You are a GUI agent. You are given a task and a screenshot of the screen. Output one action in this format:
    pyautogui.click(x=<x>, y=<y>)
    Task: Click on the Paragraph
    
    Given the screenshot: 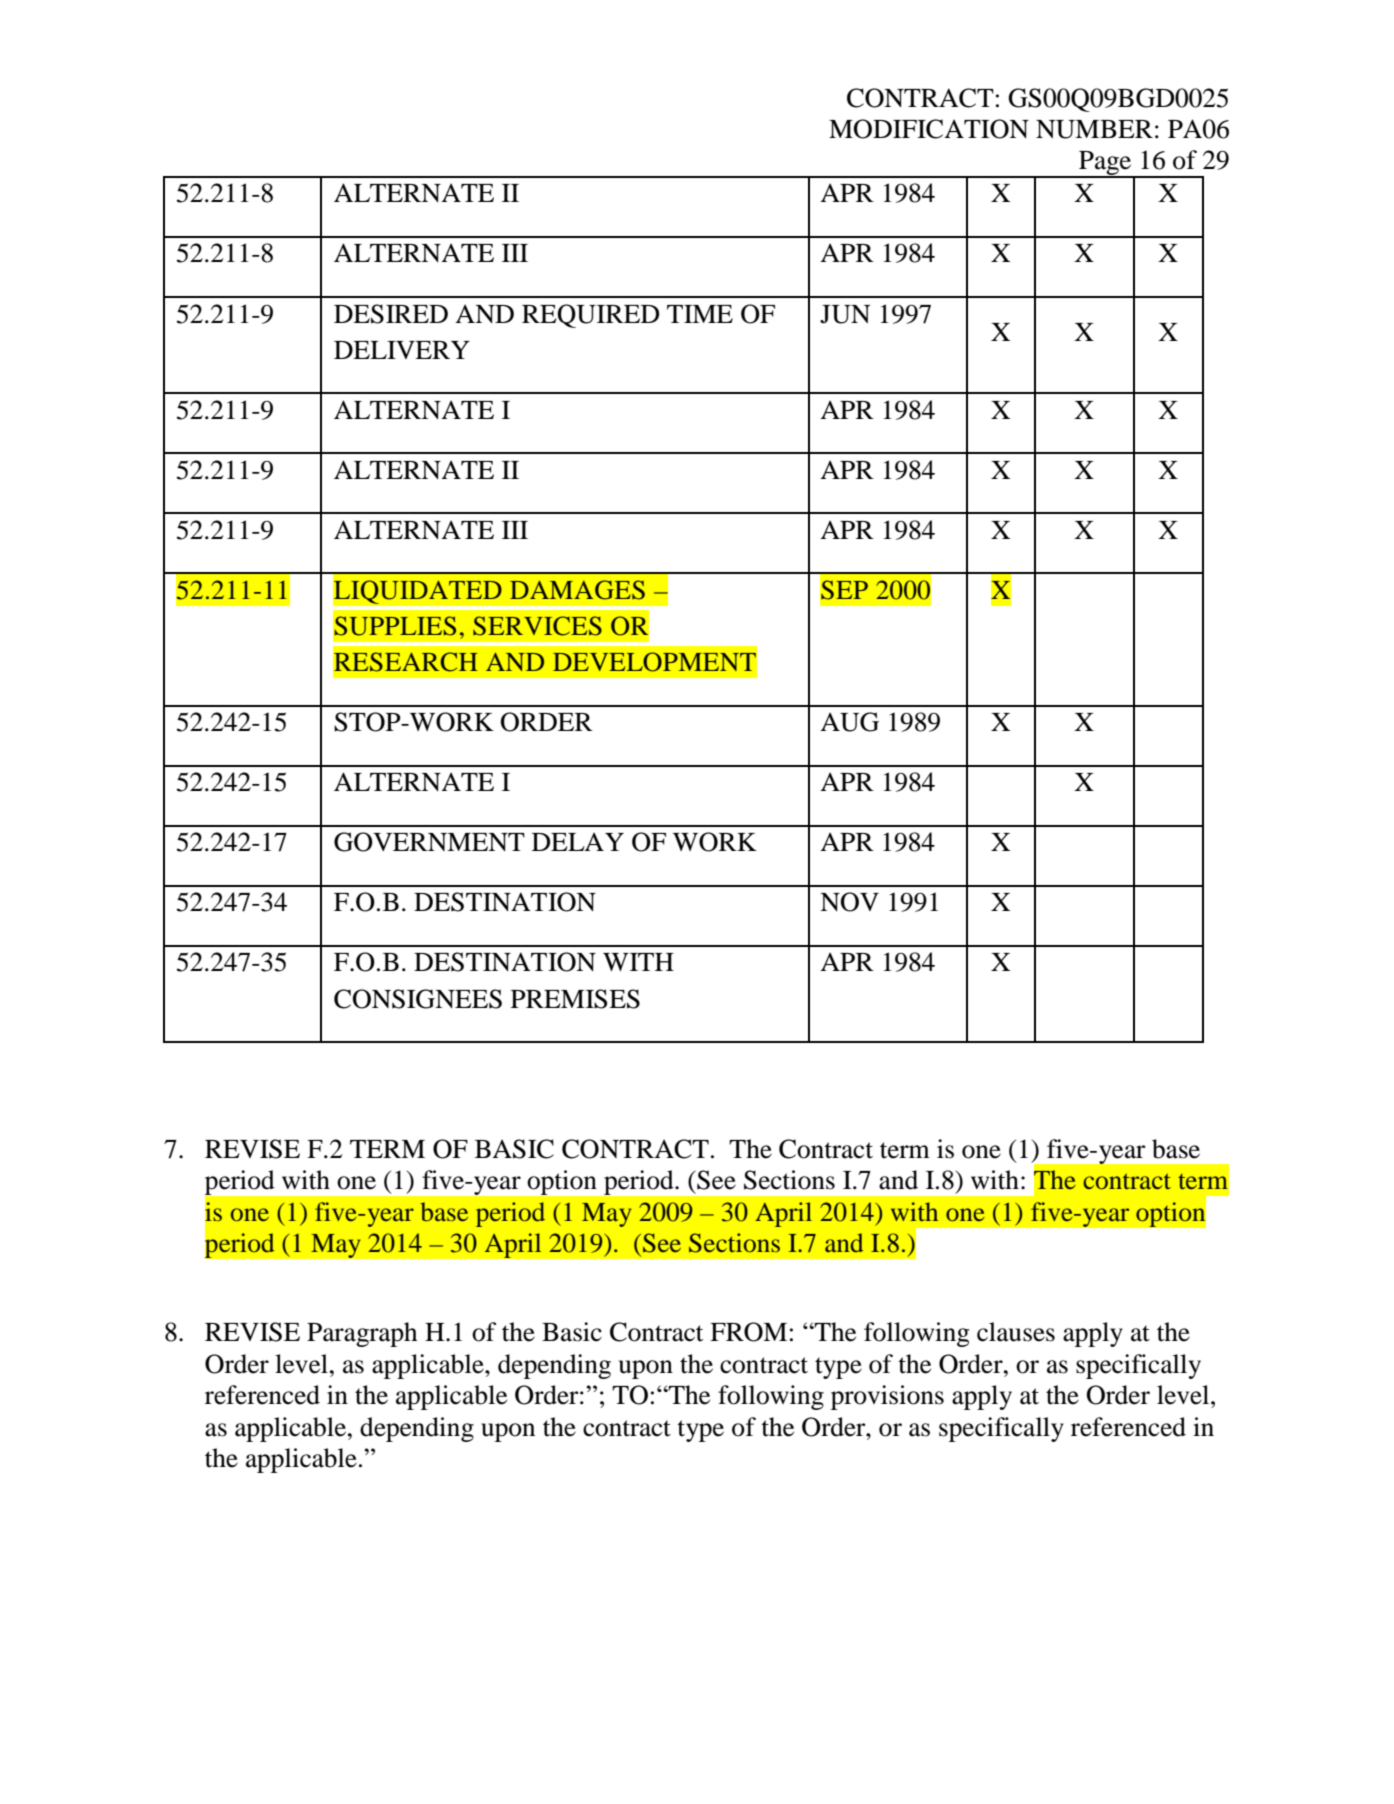 What is the action you would take?
    pyautogui.click(x=362, y=1334)
